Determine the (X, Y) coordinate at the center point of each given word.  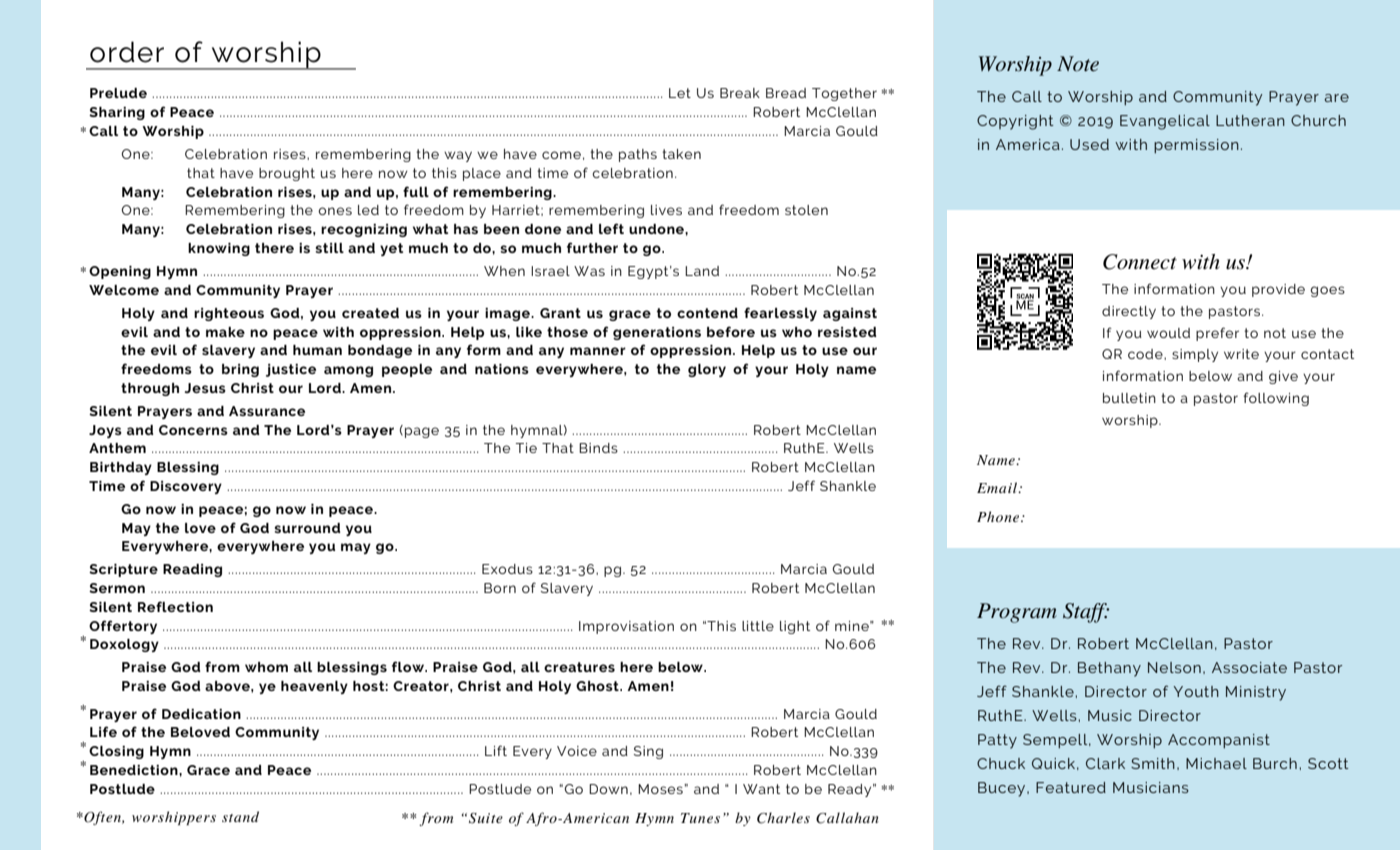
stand (240, 816)
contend (707, 313)
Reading (192, 570)
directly (1129, 312)
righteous (229, 314)
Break (740, 93)
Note (1078, 64)
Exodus (507, 569)
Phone (999, 516)
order (127, 52)
